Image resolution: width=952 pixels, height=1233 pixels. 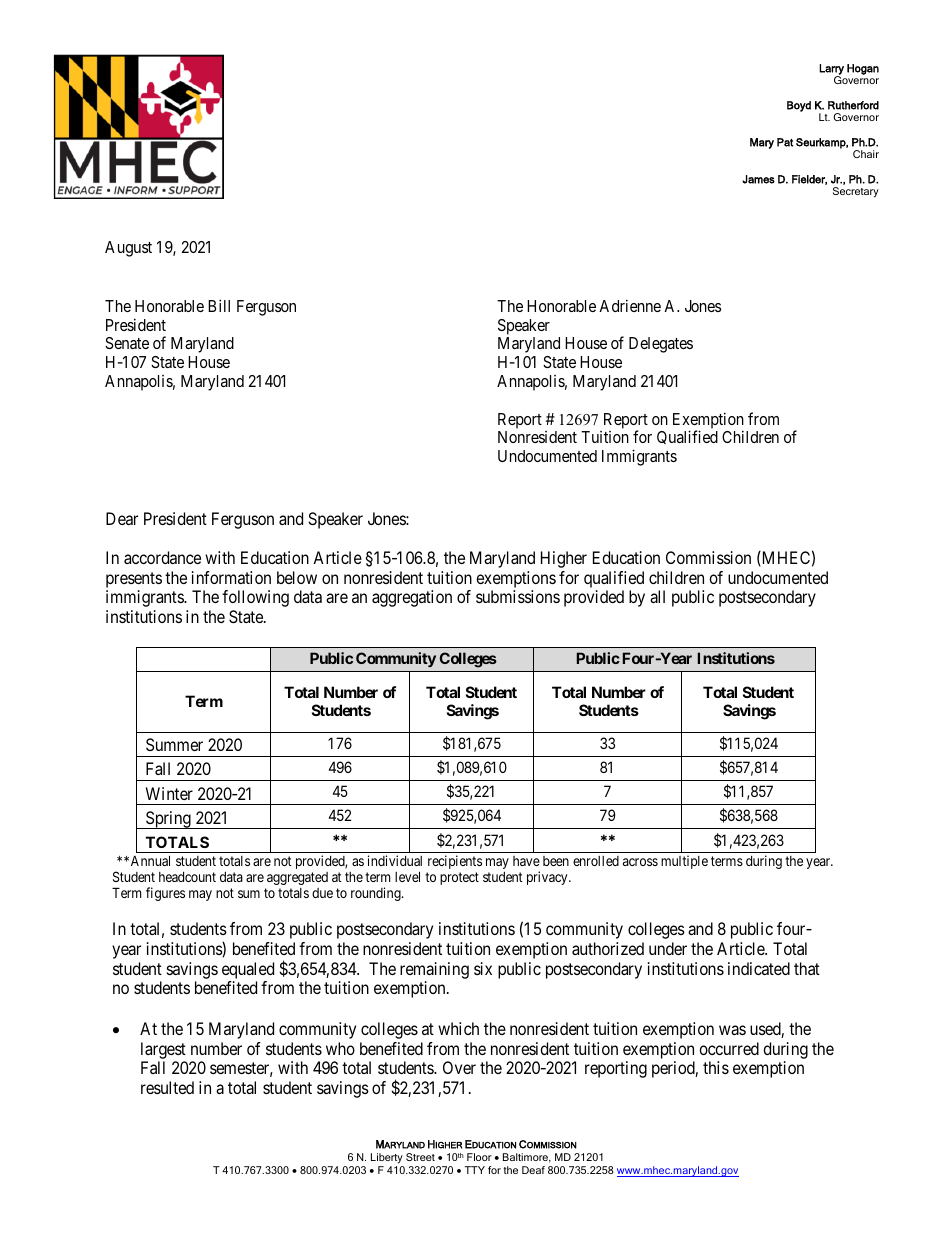 I want to click on following, so click(x=255, y=598).
